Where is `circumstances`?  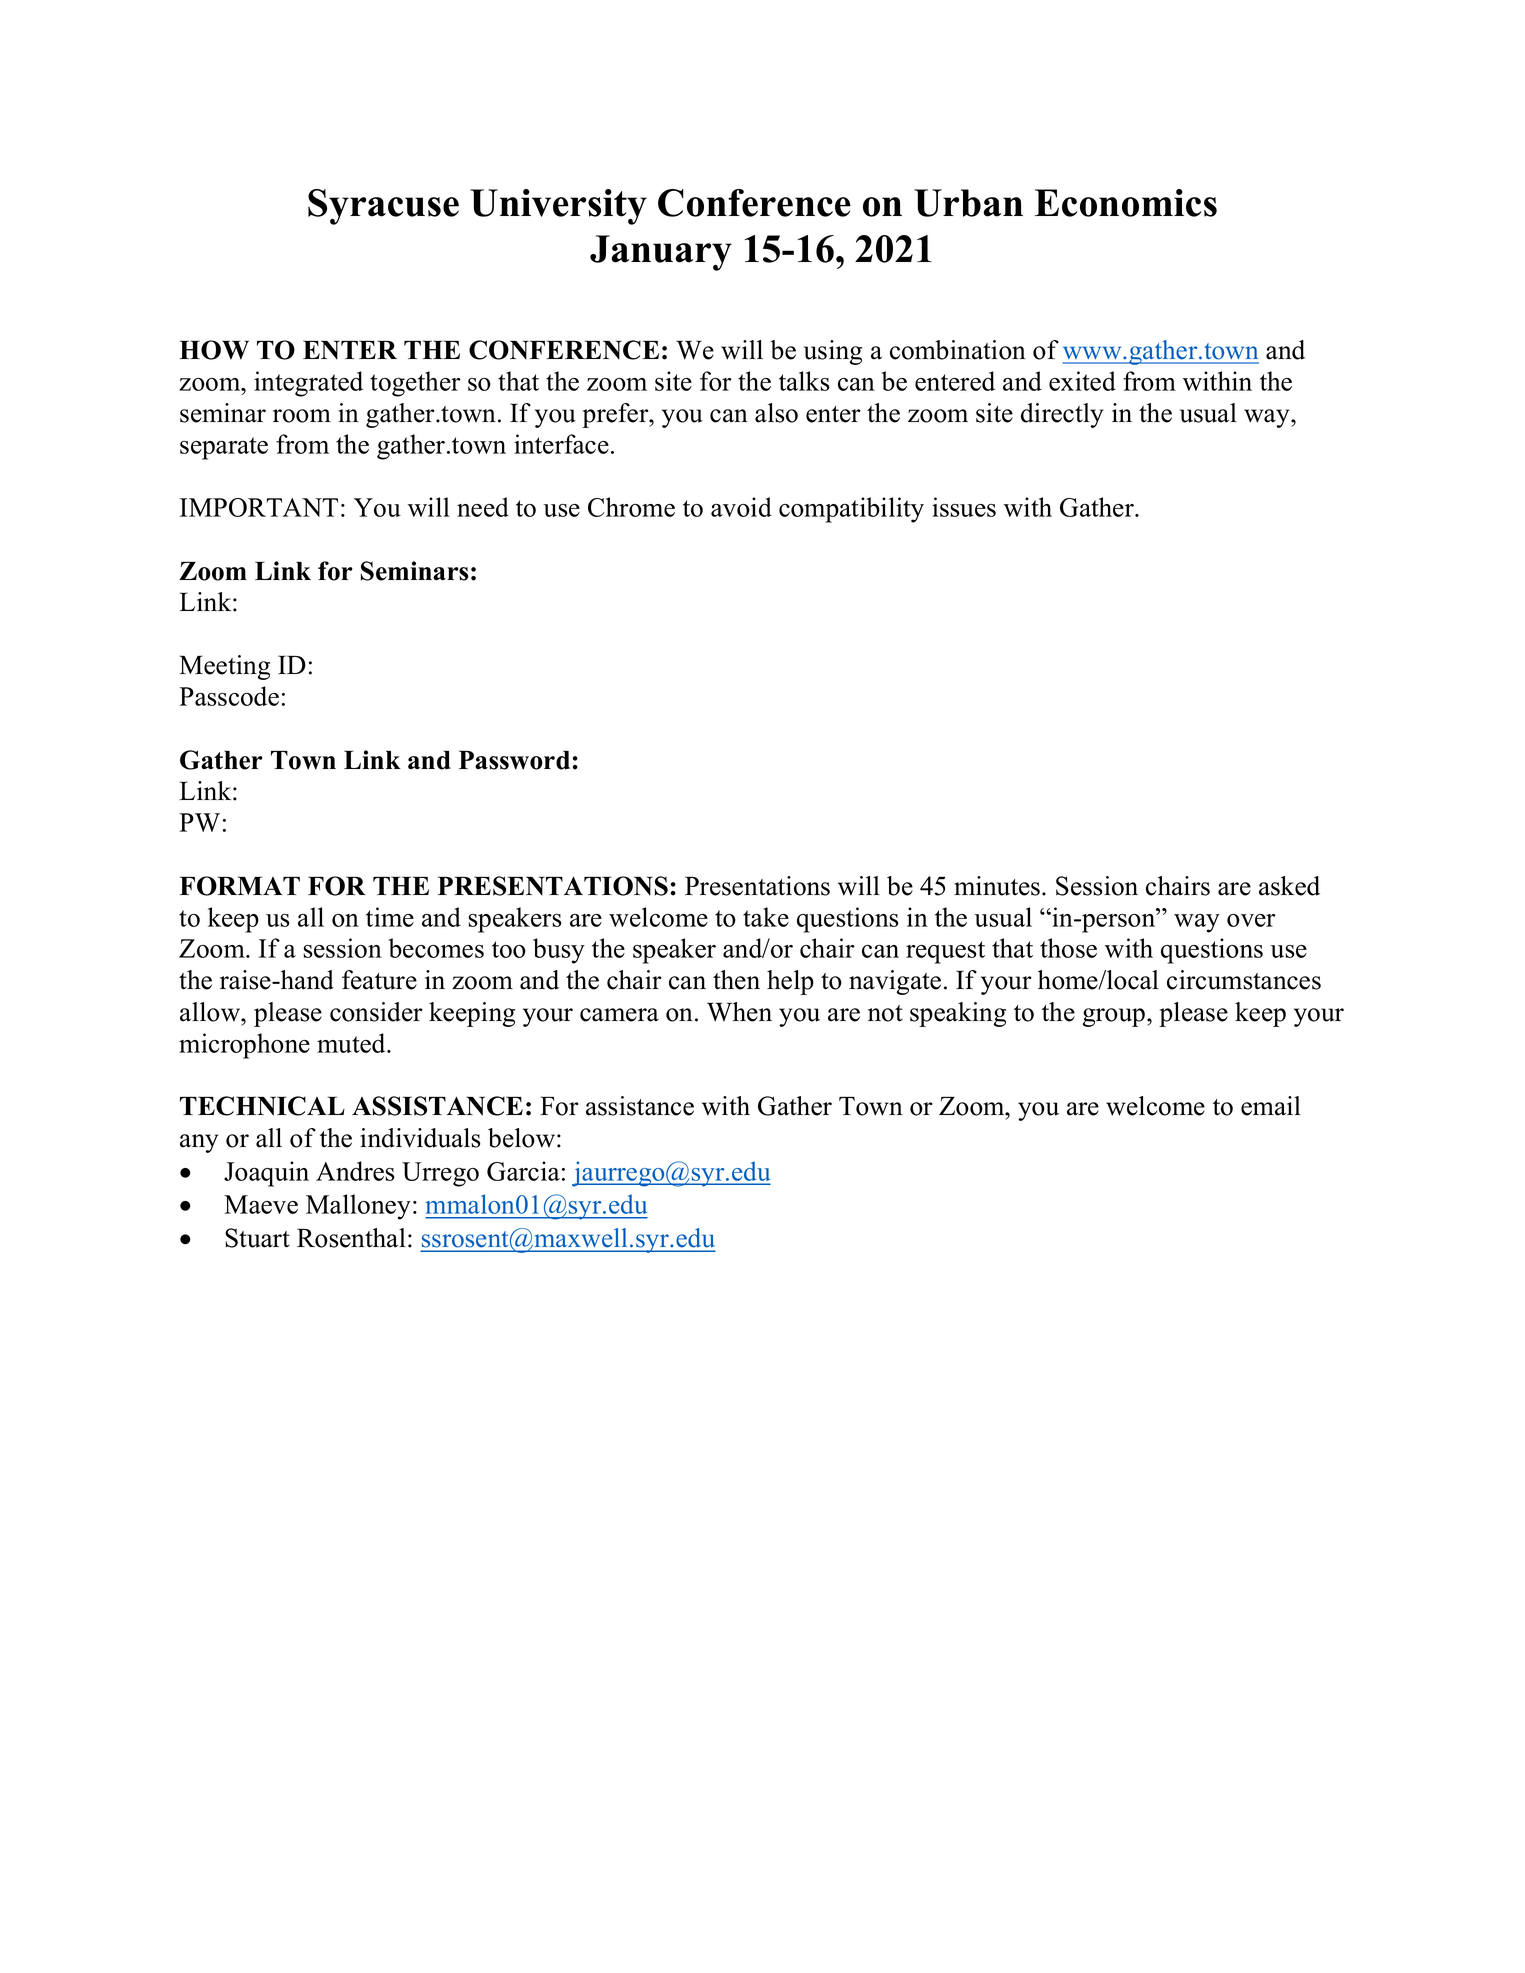 circumstances is located at coordinates (1244, 980).
